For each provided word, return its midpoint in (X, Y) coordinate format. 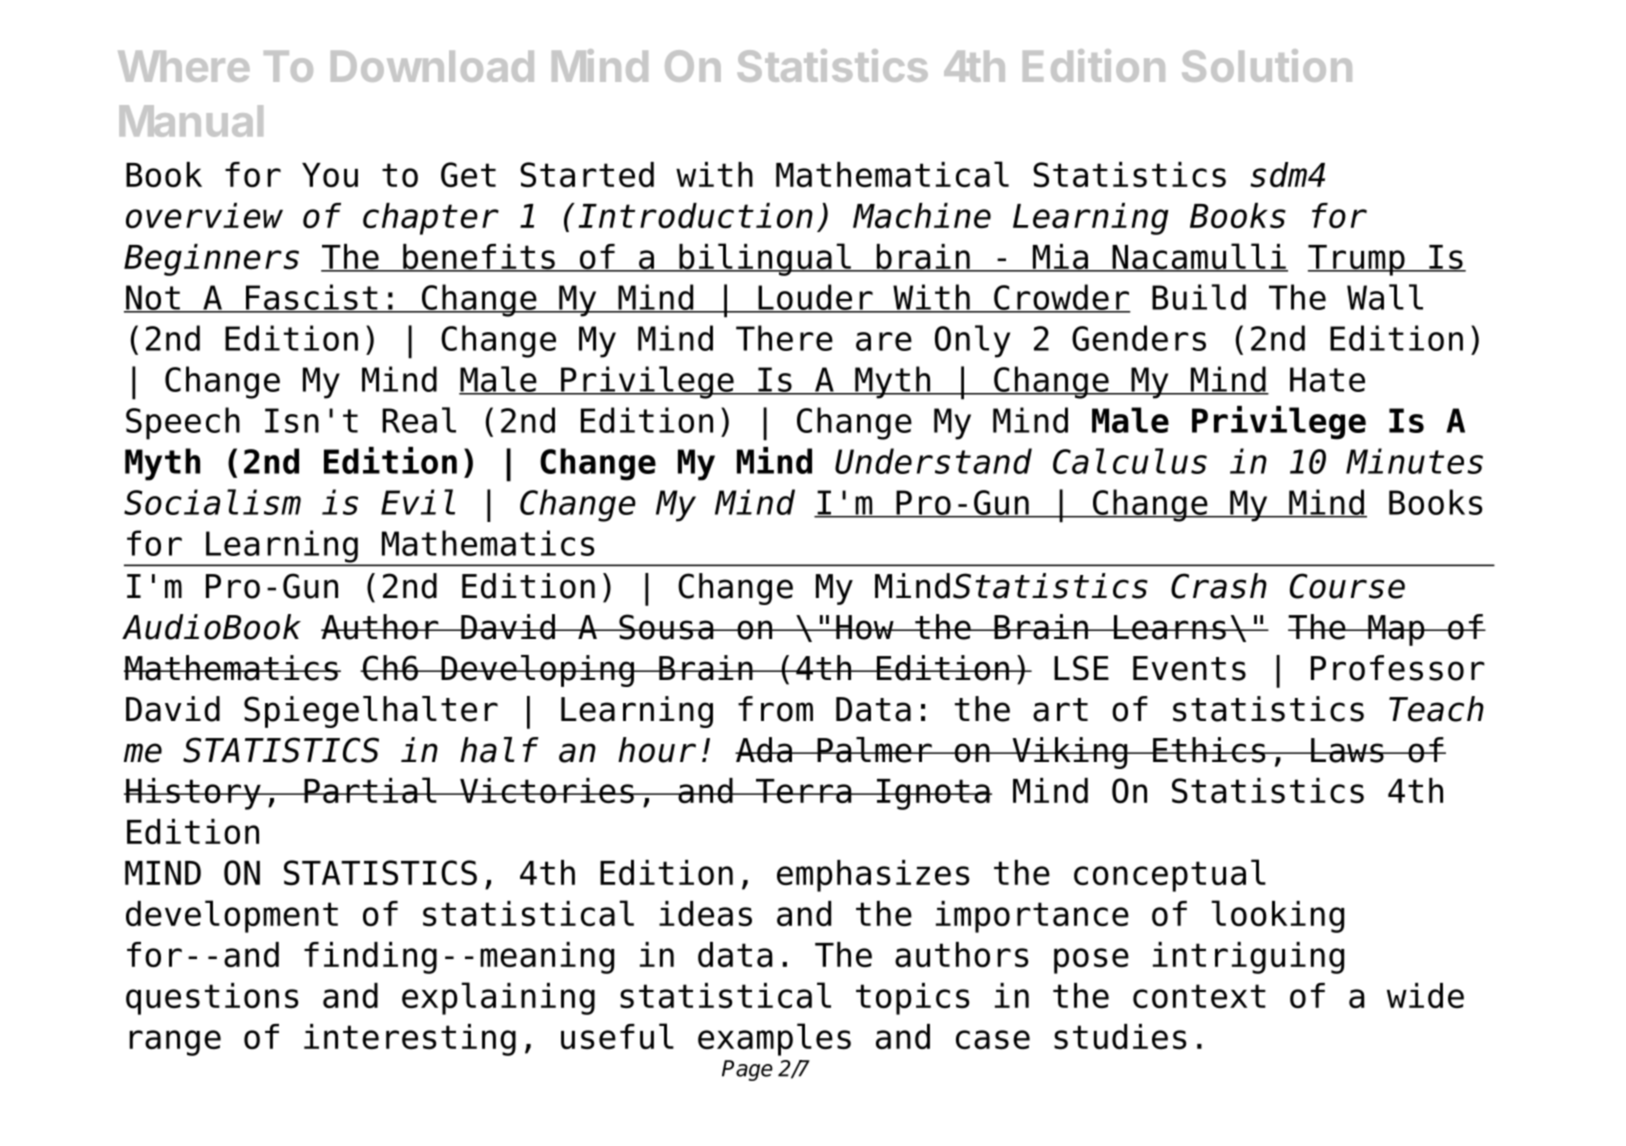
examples (774, 1039)
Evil (418, 502)
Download (432, 66)
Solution (1267, 65)
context (1199, 996)
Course (1347, 586)
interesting (410, 1040)
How (865, 627)
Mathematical (892, 174)
